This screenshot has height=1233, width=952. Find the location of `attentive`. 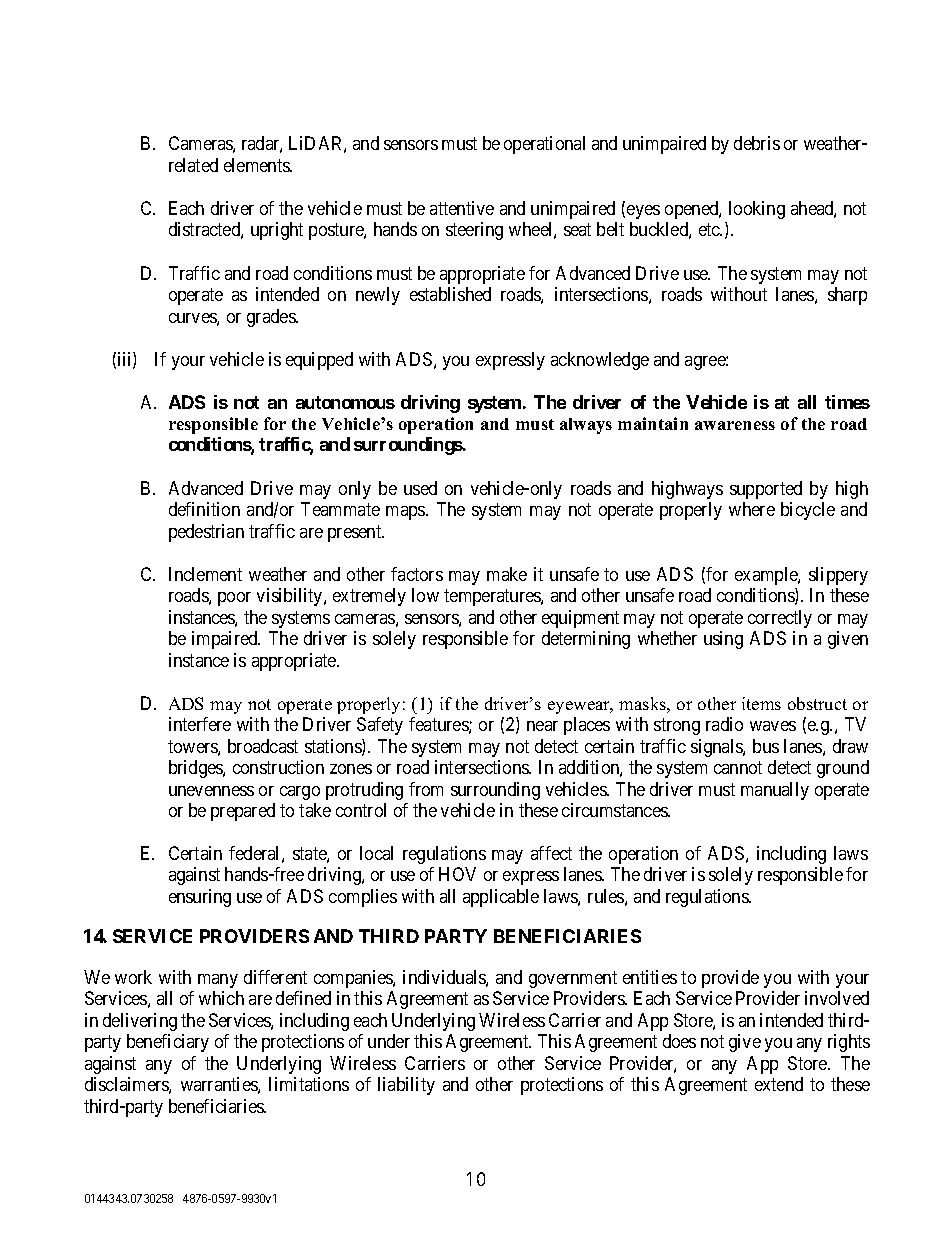

attentive is located at coordinates (462, 208).
